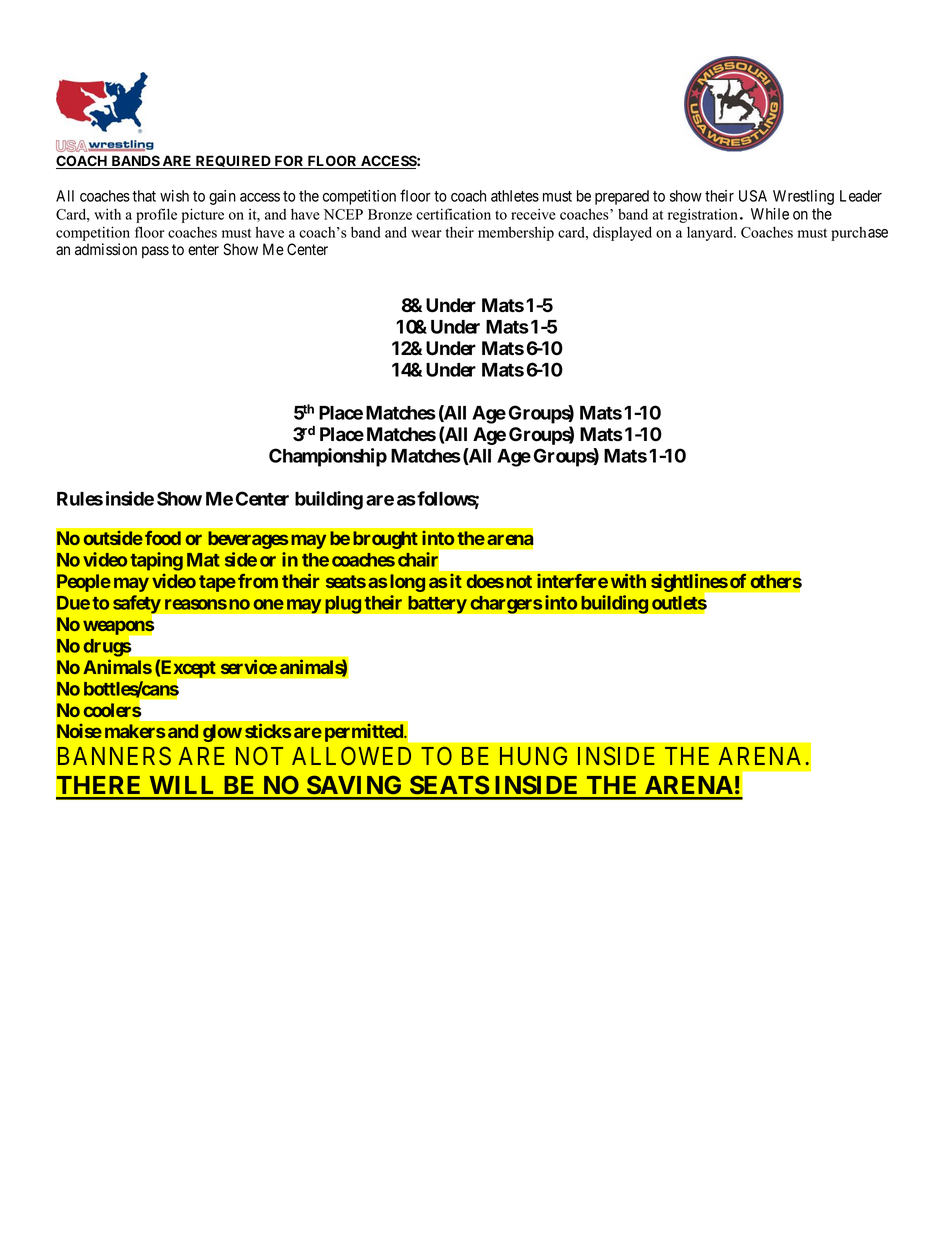 The height and width of the screenshot is (1233, 952). Describe the element at coordinates (711, 234) in the screenshot. I see `lanyard` at that location.
